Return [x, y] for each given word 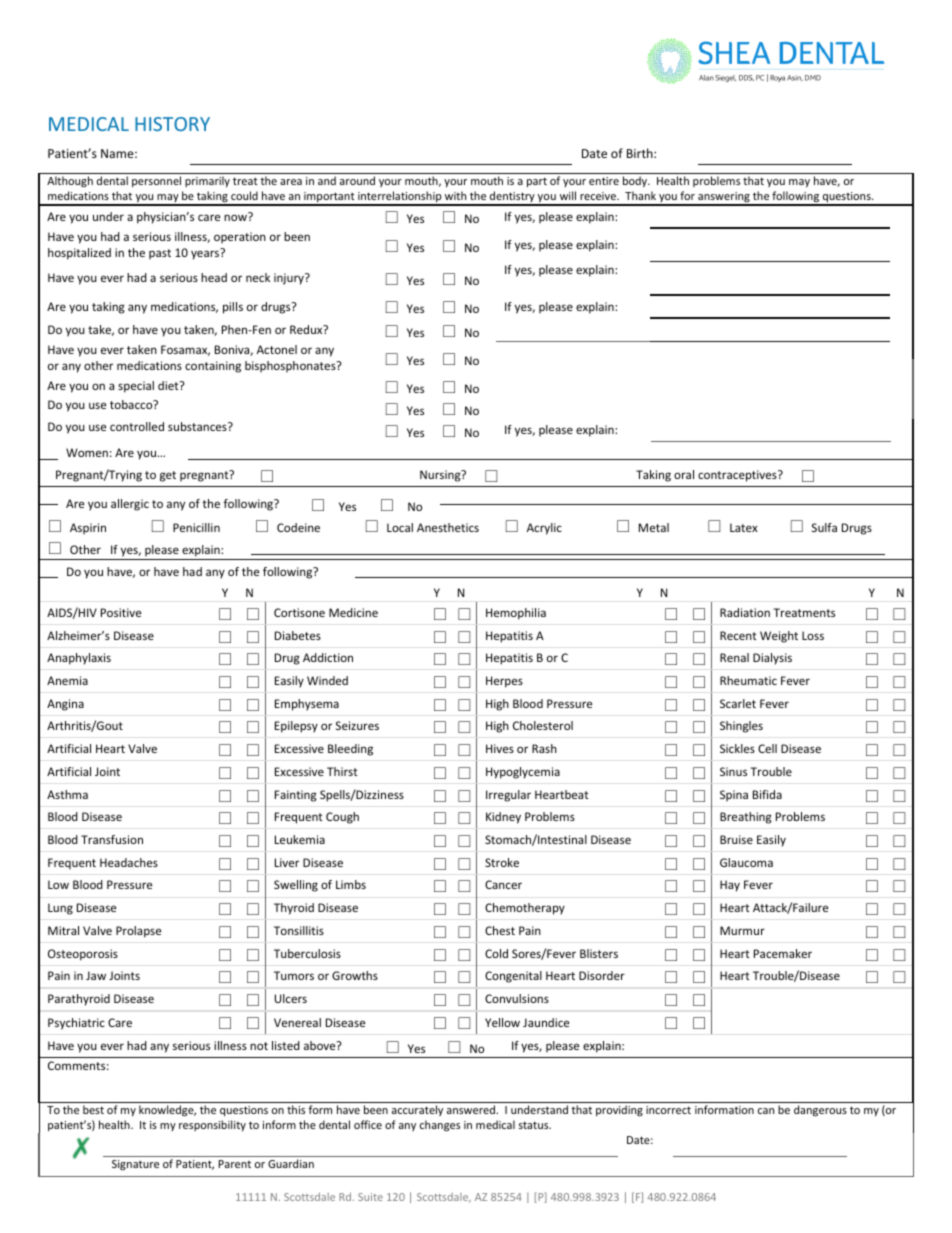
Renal [734, 657]
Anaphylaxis [79, 659]
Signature [135, 1165]
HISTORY [172, 124]
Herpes [504, 682]
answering [724, 199]
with [455, 195]
